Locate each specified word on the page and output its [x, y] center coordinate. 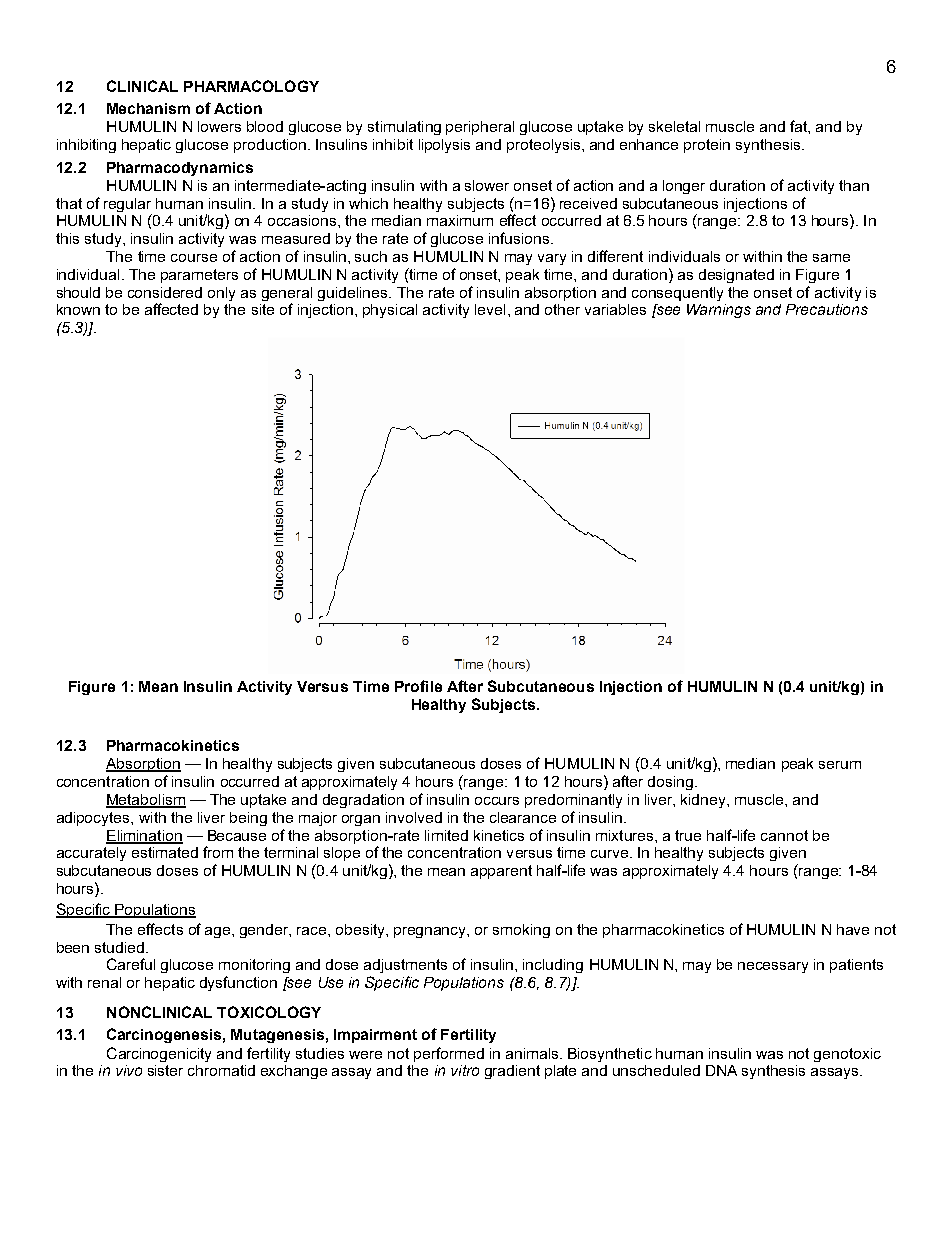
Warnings [719, 311]
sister [165, 1070]
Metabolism [146, 800]
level [490, 309]
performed [449, 1054]
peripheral [480, 128]
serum [840, 765]
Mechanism [148, 108]
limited [446, 835]
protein [707, 146]
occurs [497, 801]
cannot [784, 835]
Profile [418, 686]
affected [171, 309]
